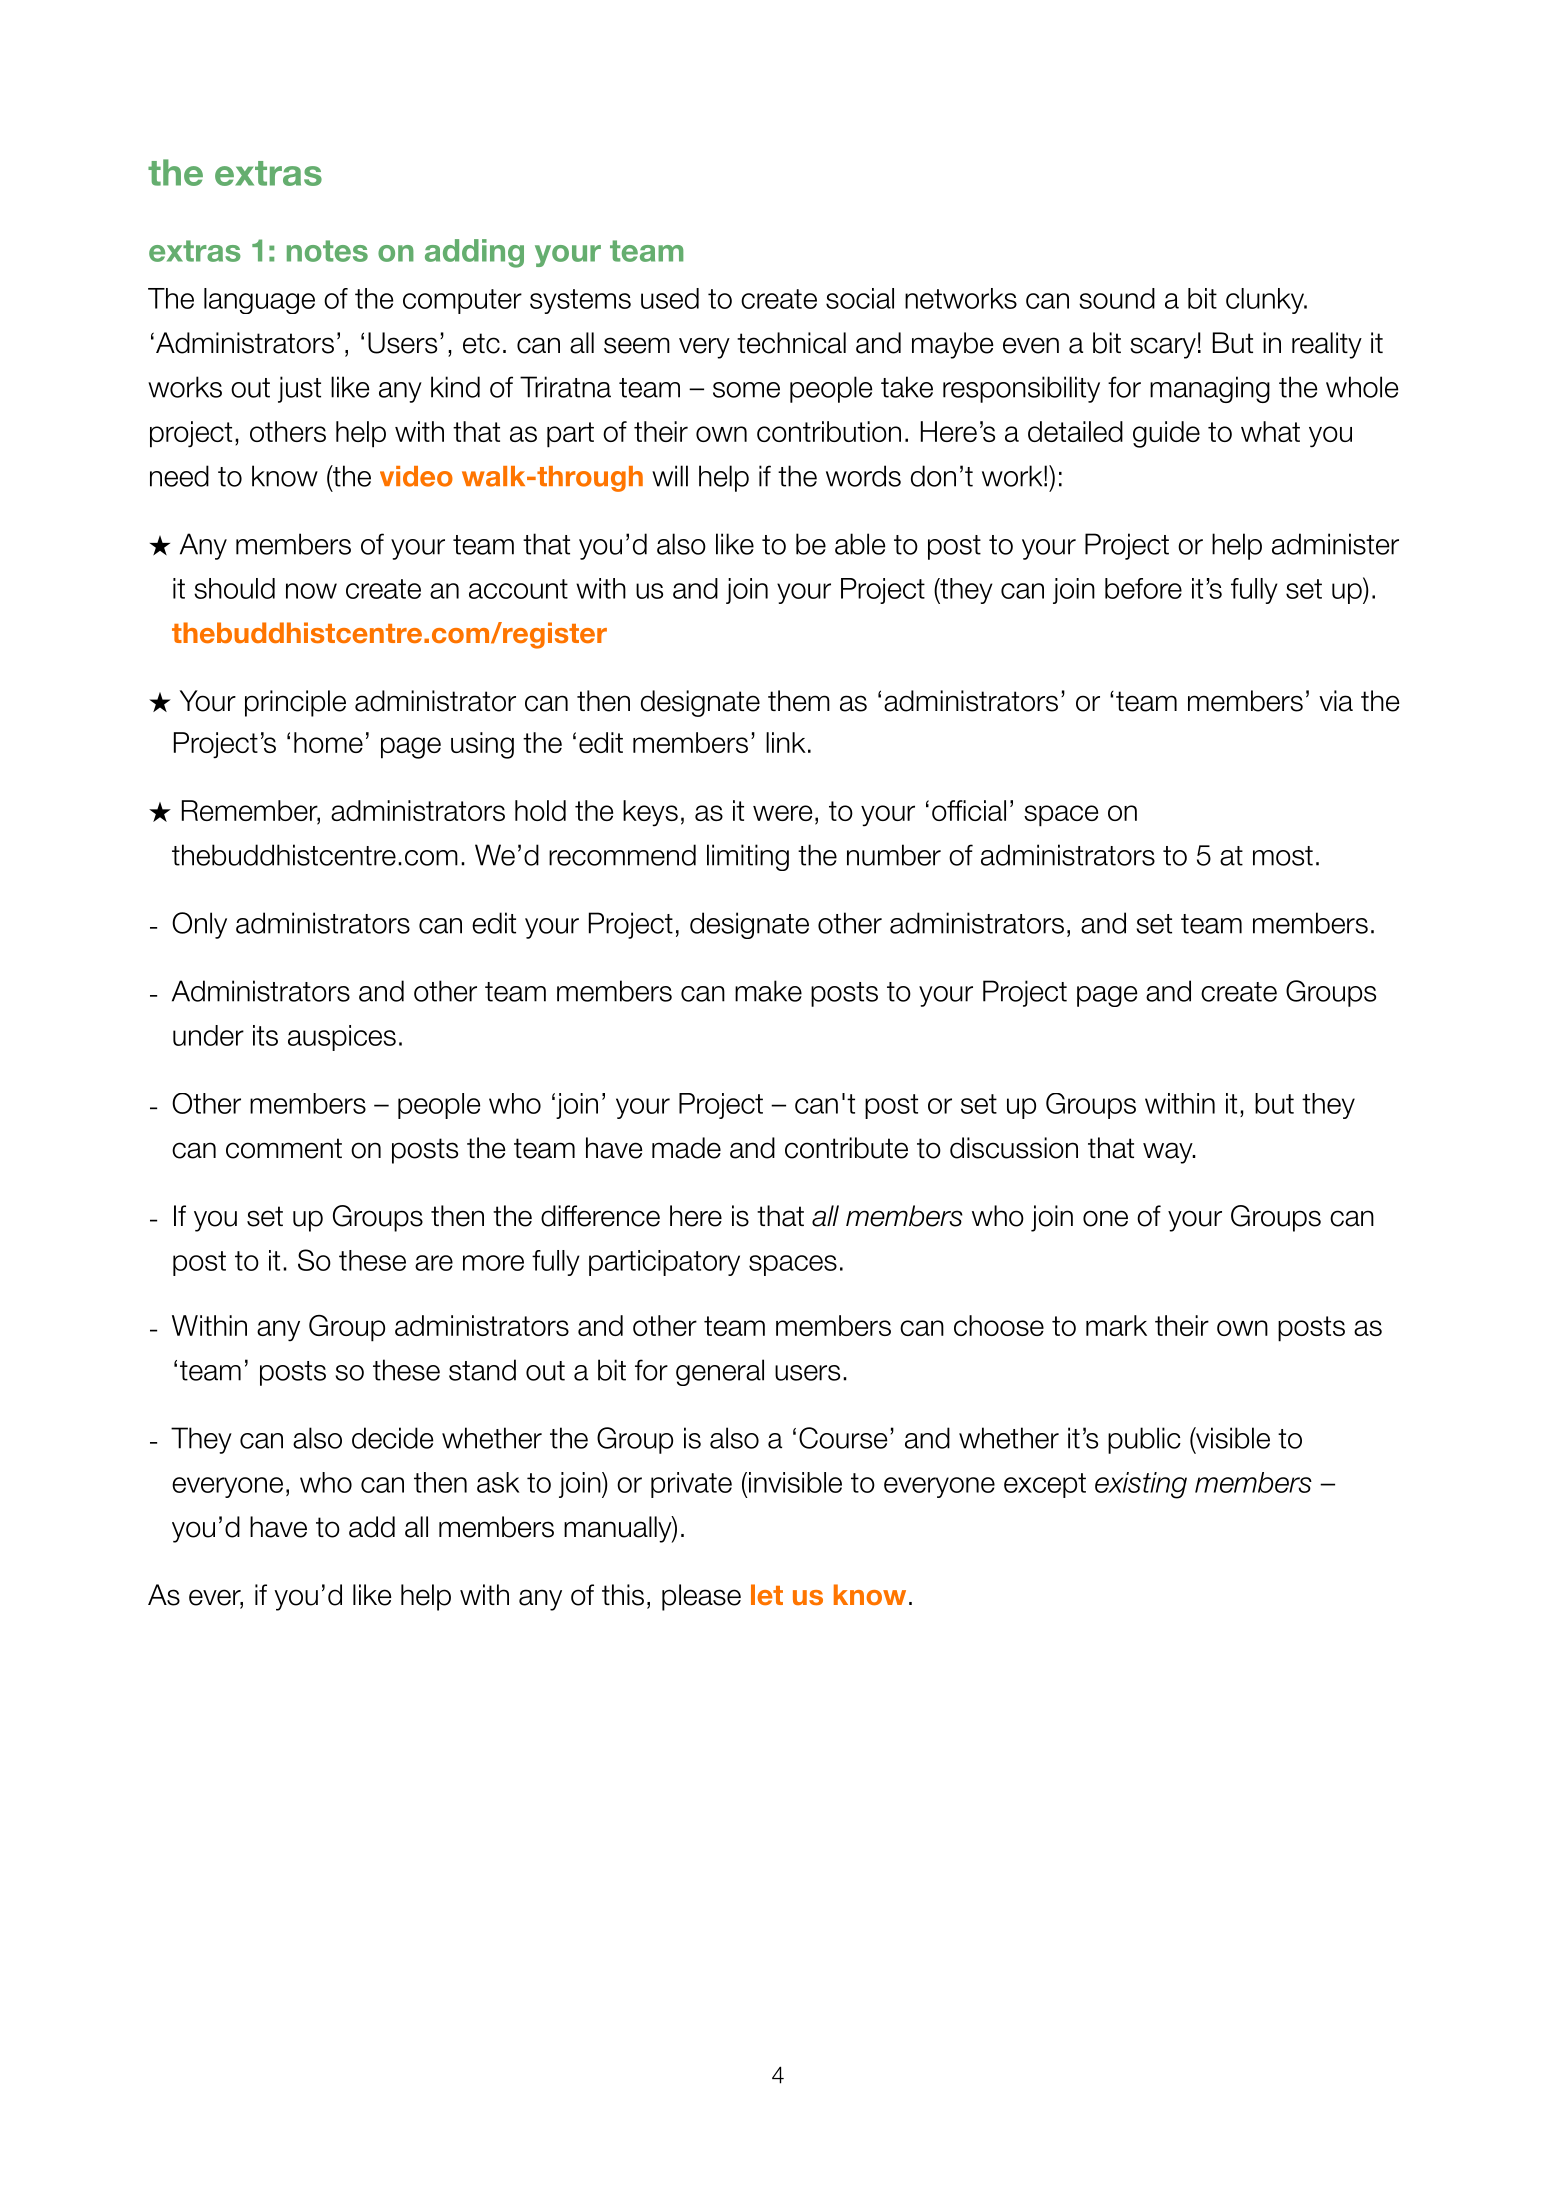  Describe the element at coordinates (498, 1482) in the document. I see `ask` at that location.
